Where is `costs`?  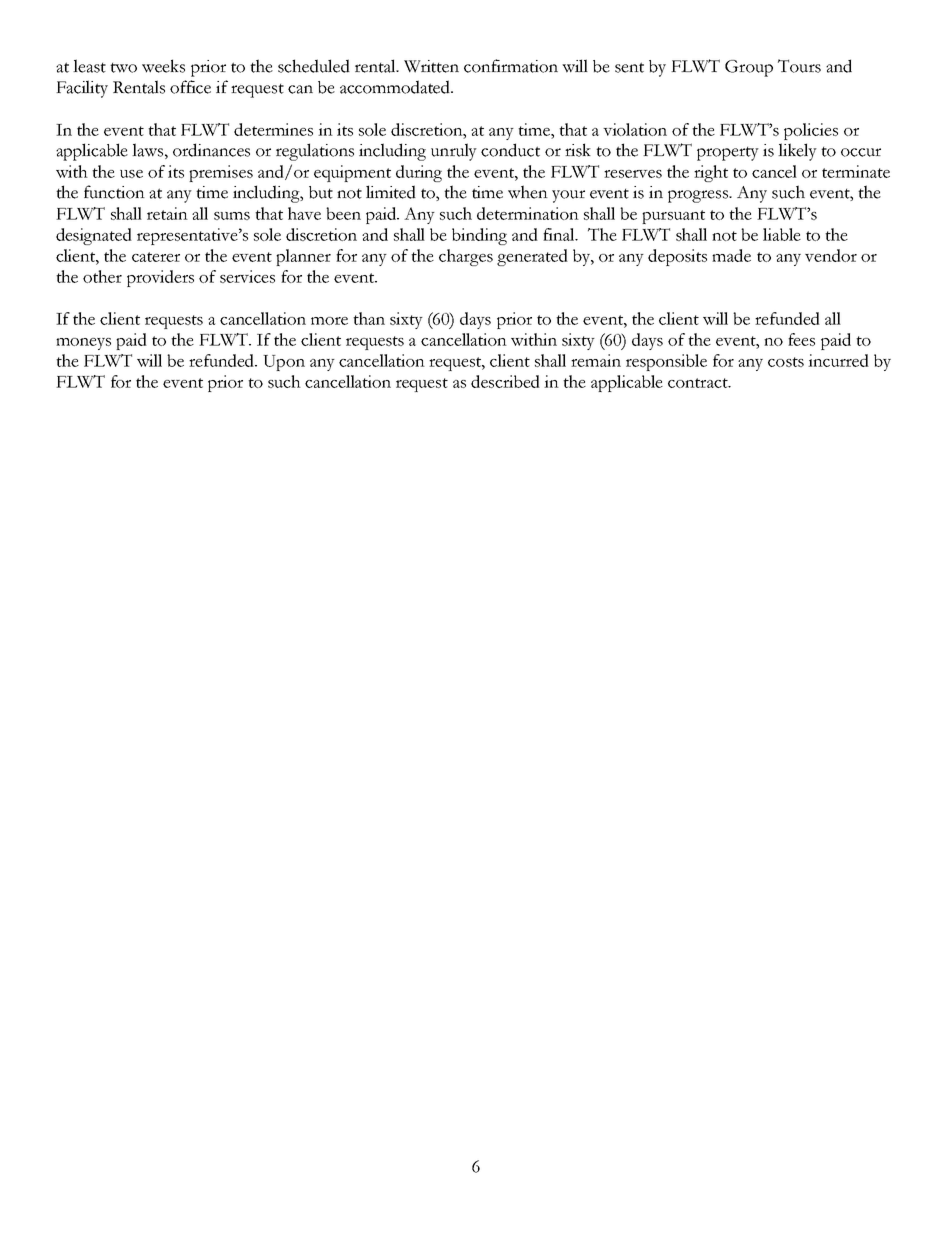
costs is located at coordinates (786, 362).
